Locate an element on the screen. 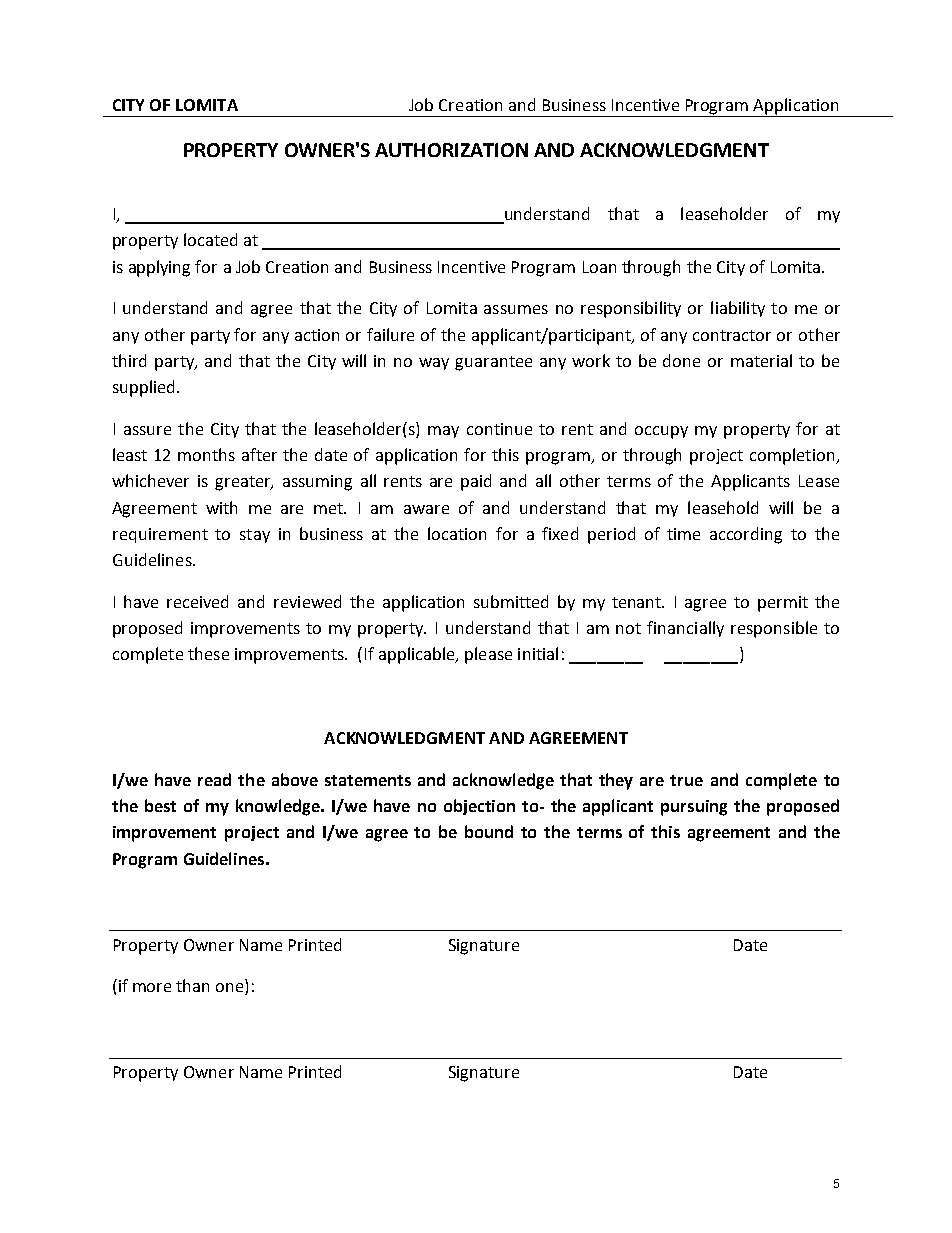 Image resolution: width=952 pixels, height=1233 pixels. received is located at coordinates (197, 601).
